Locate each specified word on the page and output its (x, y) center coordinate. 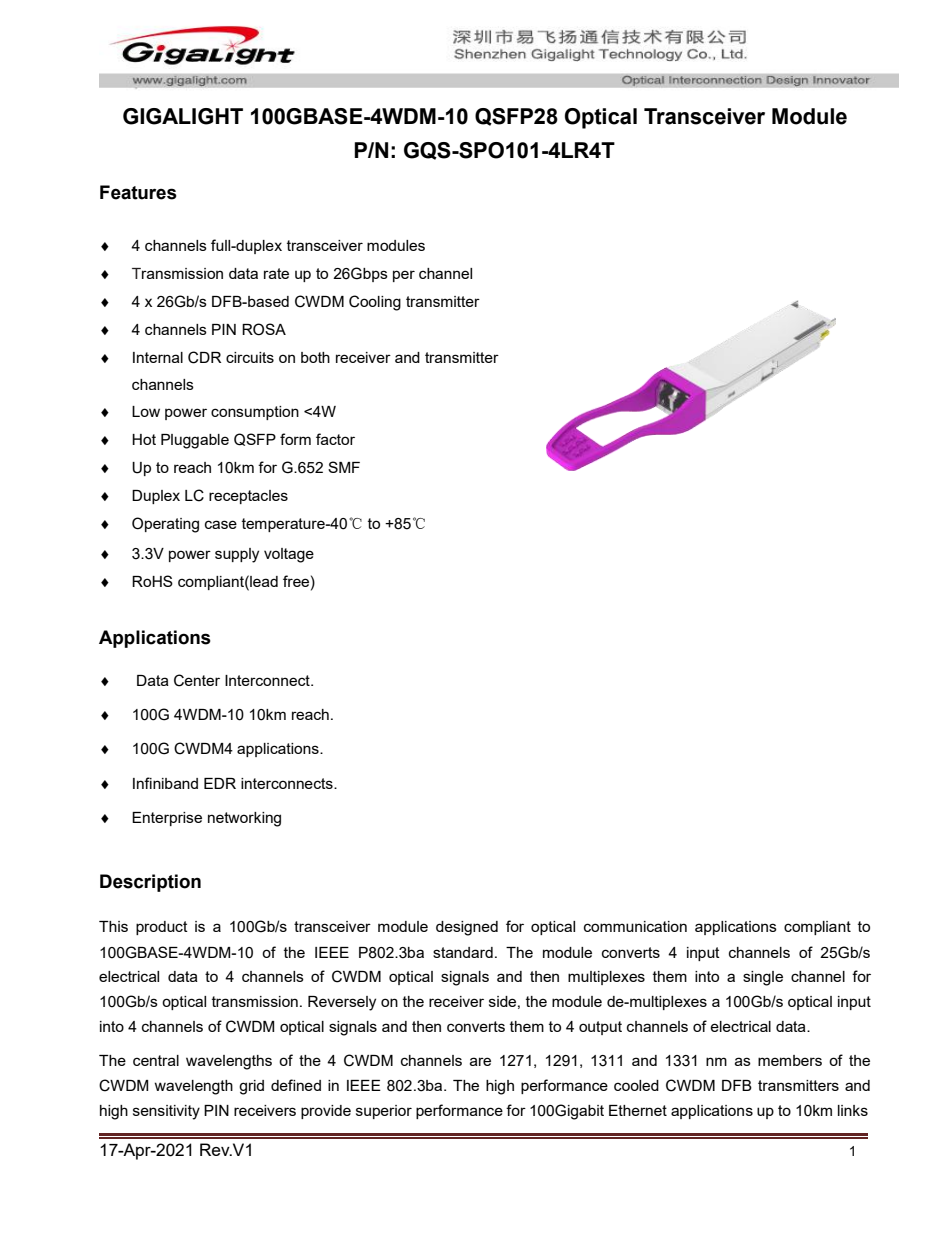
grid (251, 1087)
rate (276, 273)
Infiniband (165, 783)
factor (335, 439)
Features (138, 192)
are (480, 1061)
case (221, 524)
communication (635, 926)
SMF (344, 467)
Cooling (375, 303)
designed (467, 928)
